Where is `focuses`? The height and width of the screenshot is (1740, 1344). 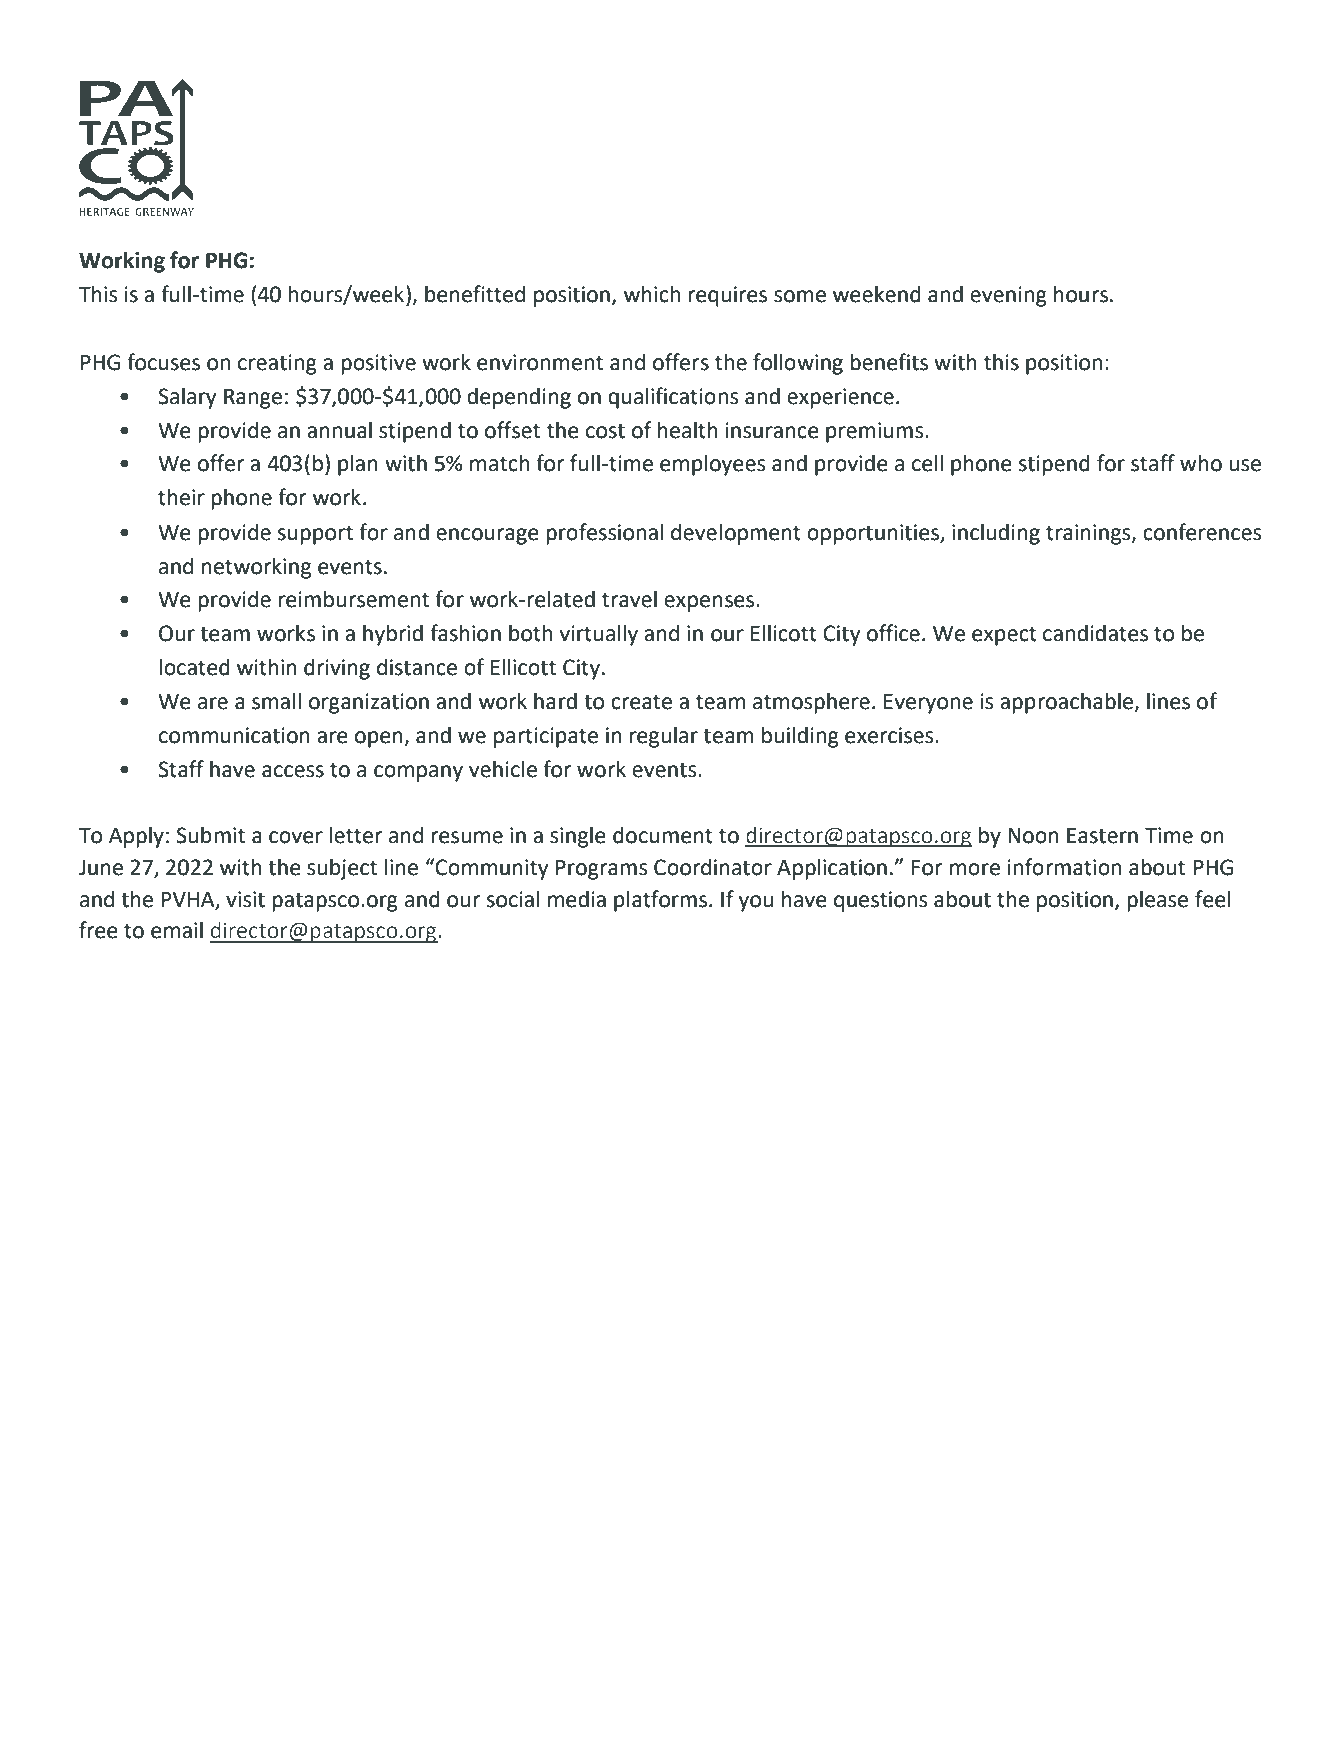 focuses is located at coordinates (163, 362).
